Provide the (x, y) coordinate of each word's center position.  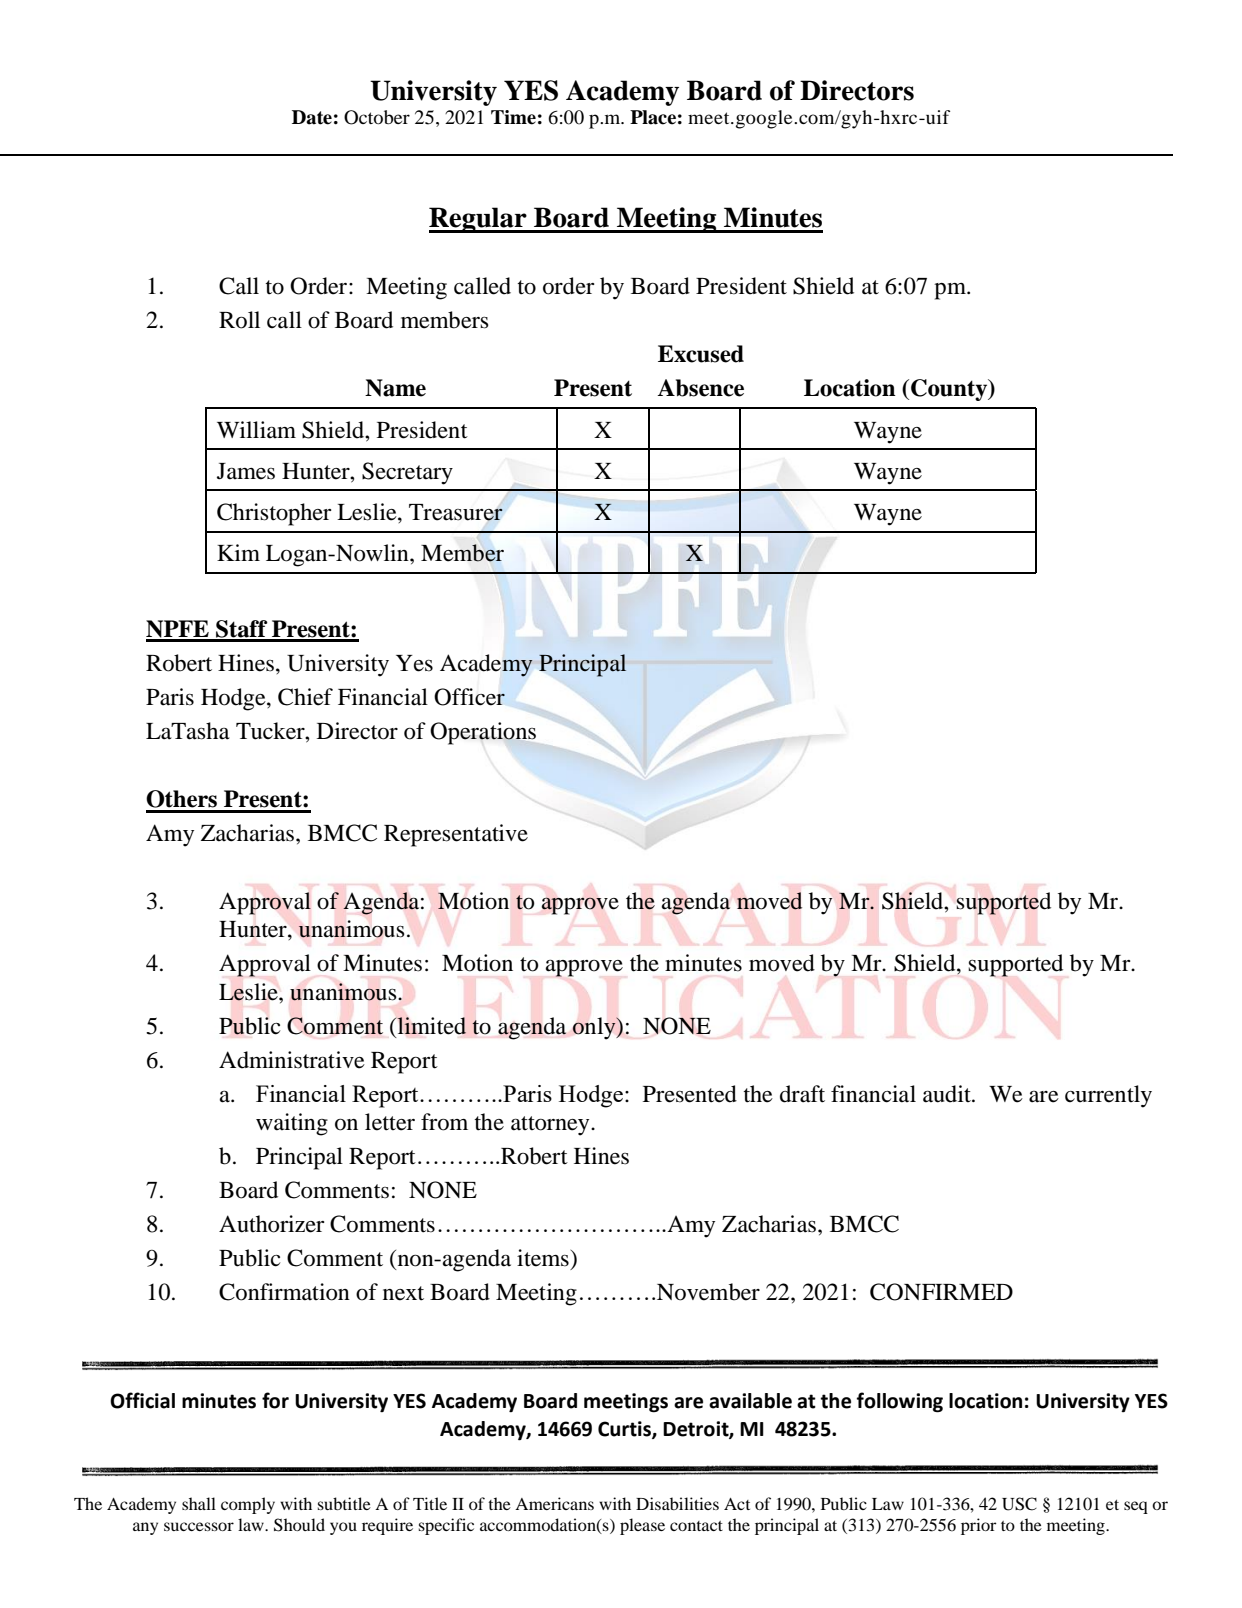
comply (248, 1505)
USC (1019, 1504)
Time (513, 117)
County (950, 390)
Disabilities (677, 1503)
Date (312, 117)
